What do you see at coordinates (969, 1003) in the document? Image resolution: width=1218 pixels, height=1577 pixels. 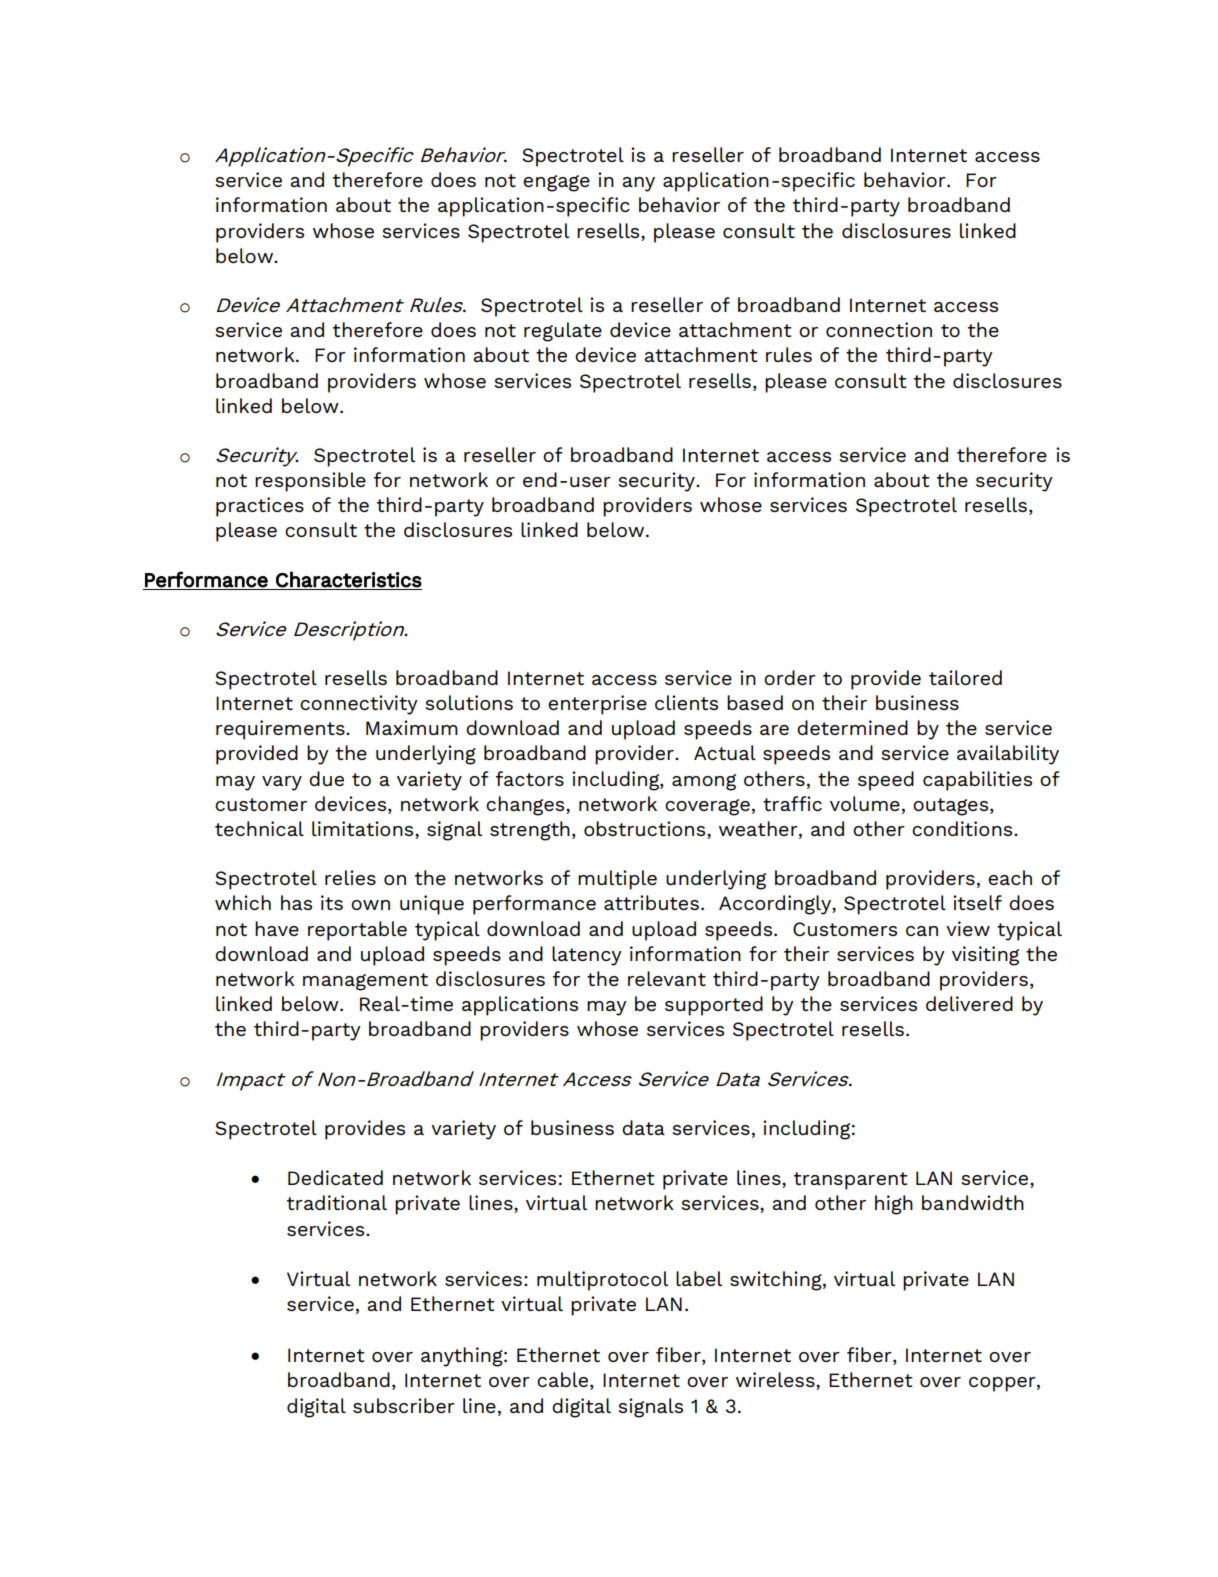 I see `delivered` at bounding box center [969, 1003].
